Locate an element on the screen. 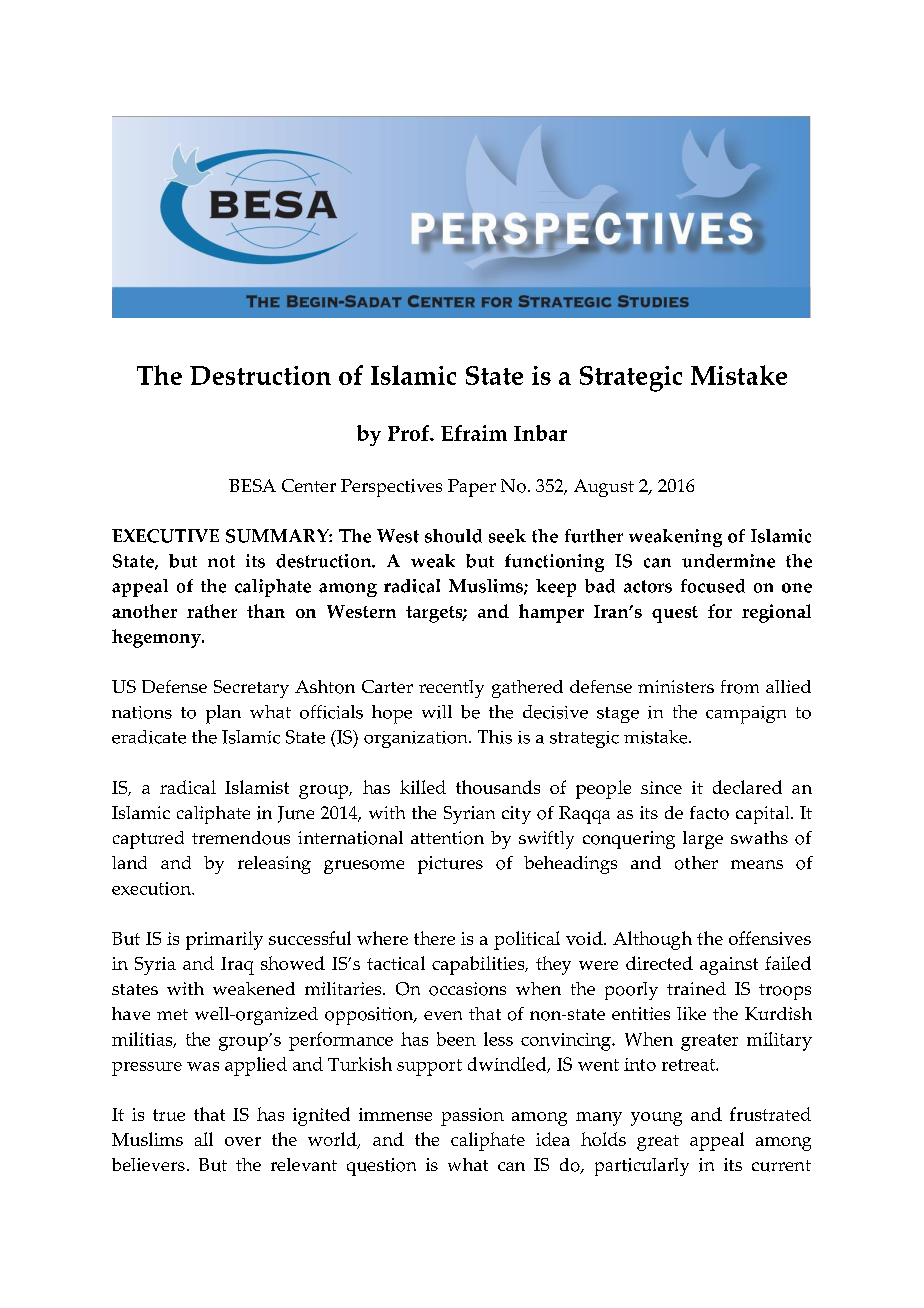  Secretary is located at coordinates (251, 689).
